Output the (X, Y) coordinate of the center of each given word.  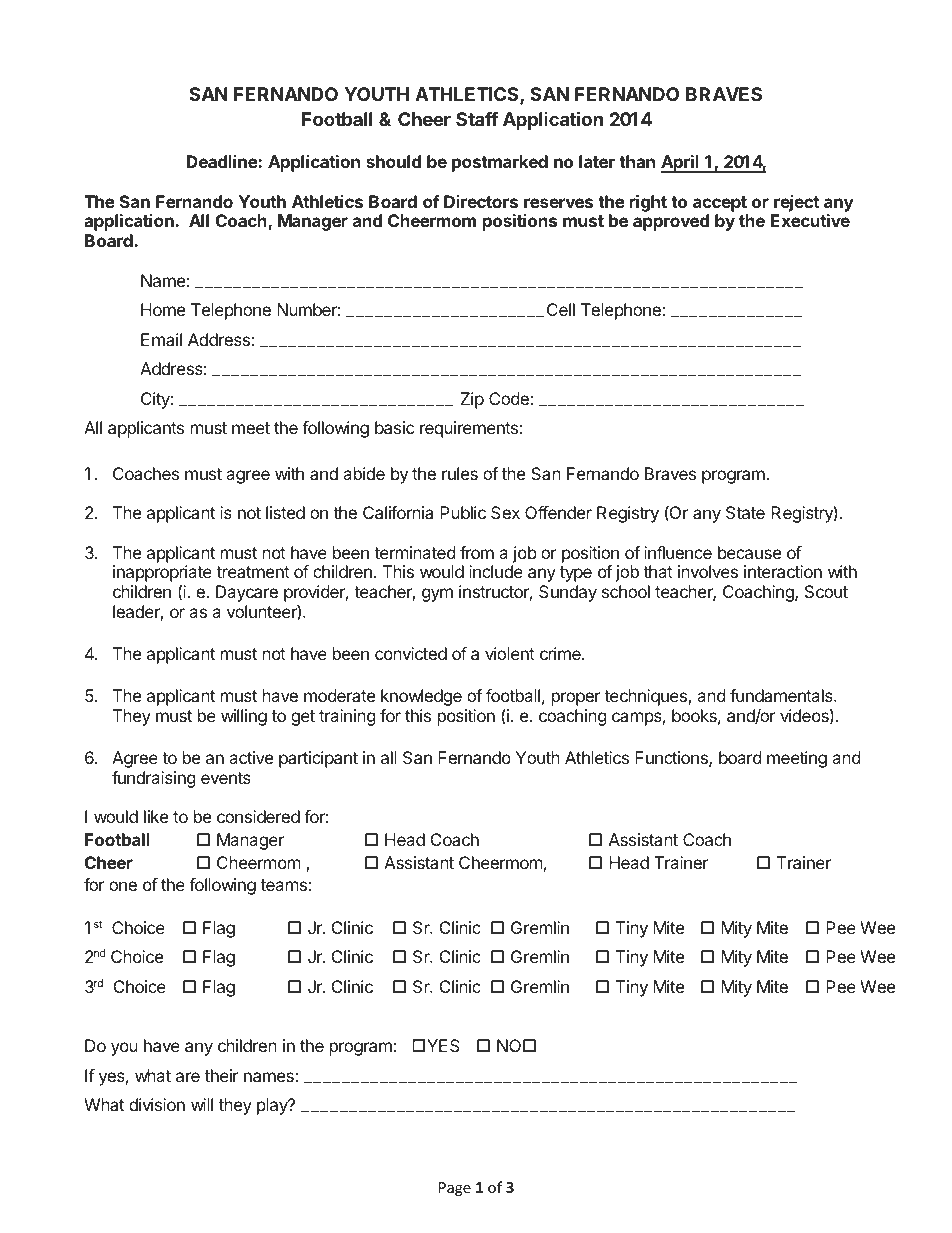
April (681, 164)
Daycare (247, 593)
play (273, 1106)
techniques (646, 697)
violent (510, 653)
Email (161, 339)
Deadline (223, 161)
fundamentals (782, 695)
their (222, 1075)
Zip (472, 400)
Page (455, 1189)
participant (318, 759)
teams (284, 885)
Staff (477, 119)
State (745, 512)
